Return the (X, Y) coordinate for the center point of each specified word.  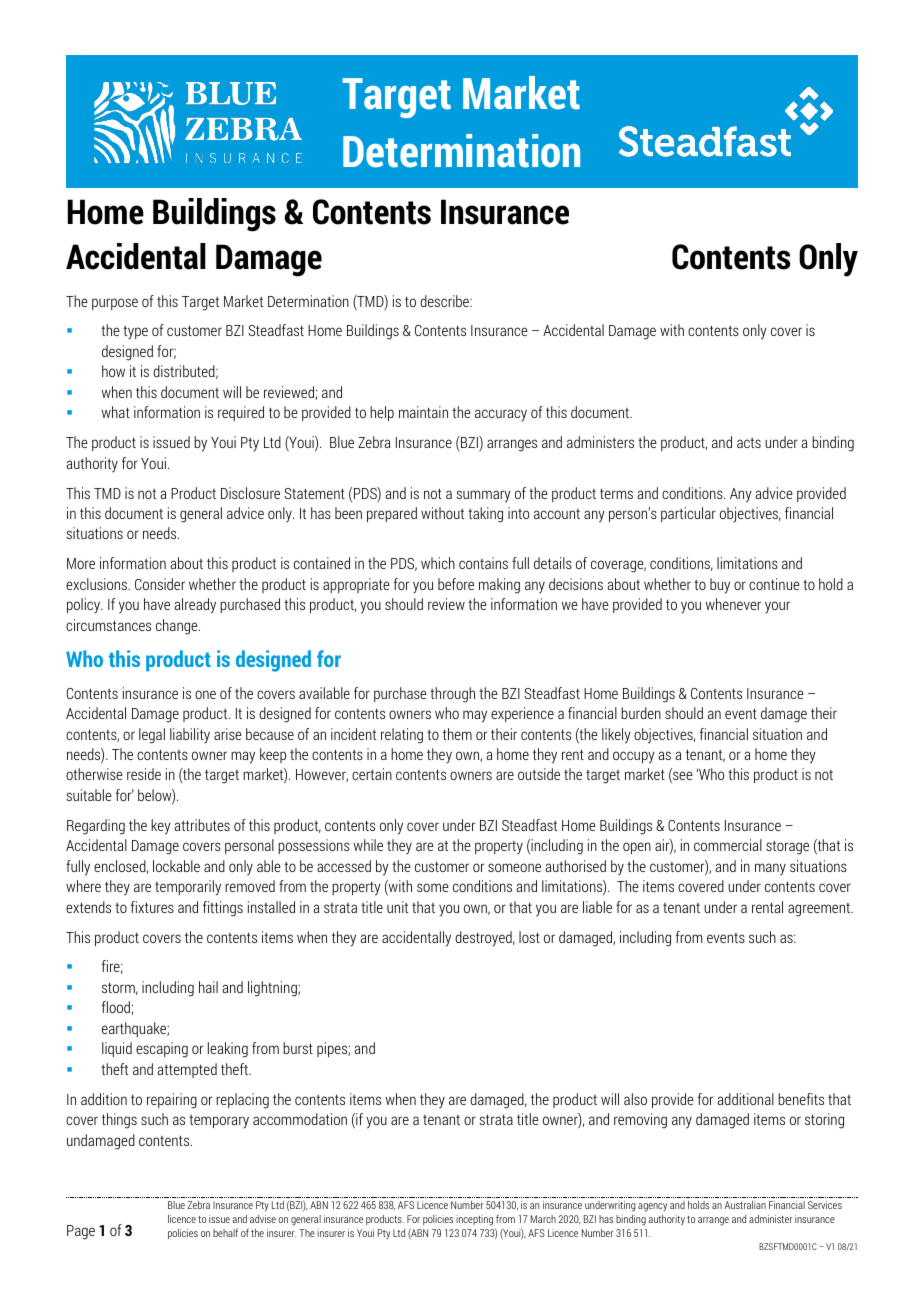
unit (397, 907)
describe (445, 301)
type (135, 333)
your (777, 607)
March (543, 1219)
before (456, 584)
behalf (225, 1232)
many (770, 869)
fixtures (152, 907)
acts (749, 443)
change (178, 627)
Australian (745, 1205)
